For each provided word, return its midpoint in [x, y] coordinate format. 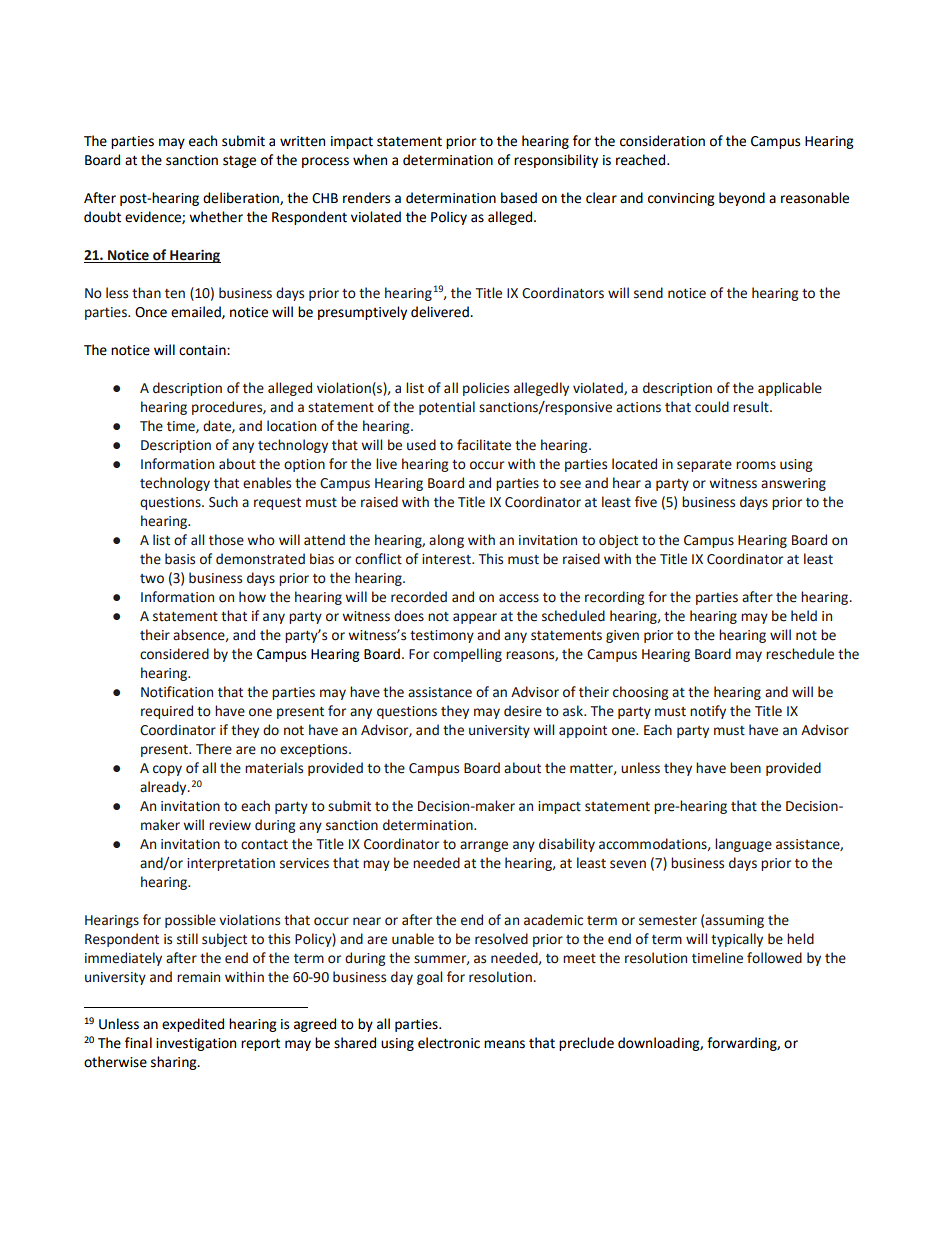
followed [774, 958]
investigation [196, 1044]
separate [704, 466]
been [745, 768]
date [218, 426]
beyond [742, 199]
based [519, 198]
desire [523, 711]
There [214, 749]
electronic [449, 1043]
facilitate [484, 445]
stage [239, 161]
